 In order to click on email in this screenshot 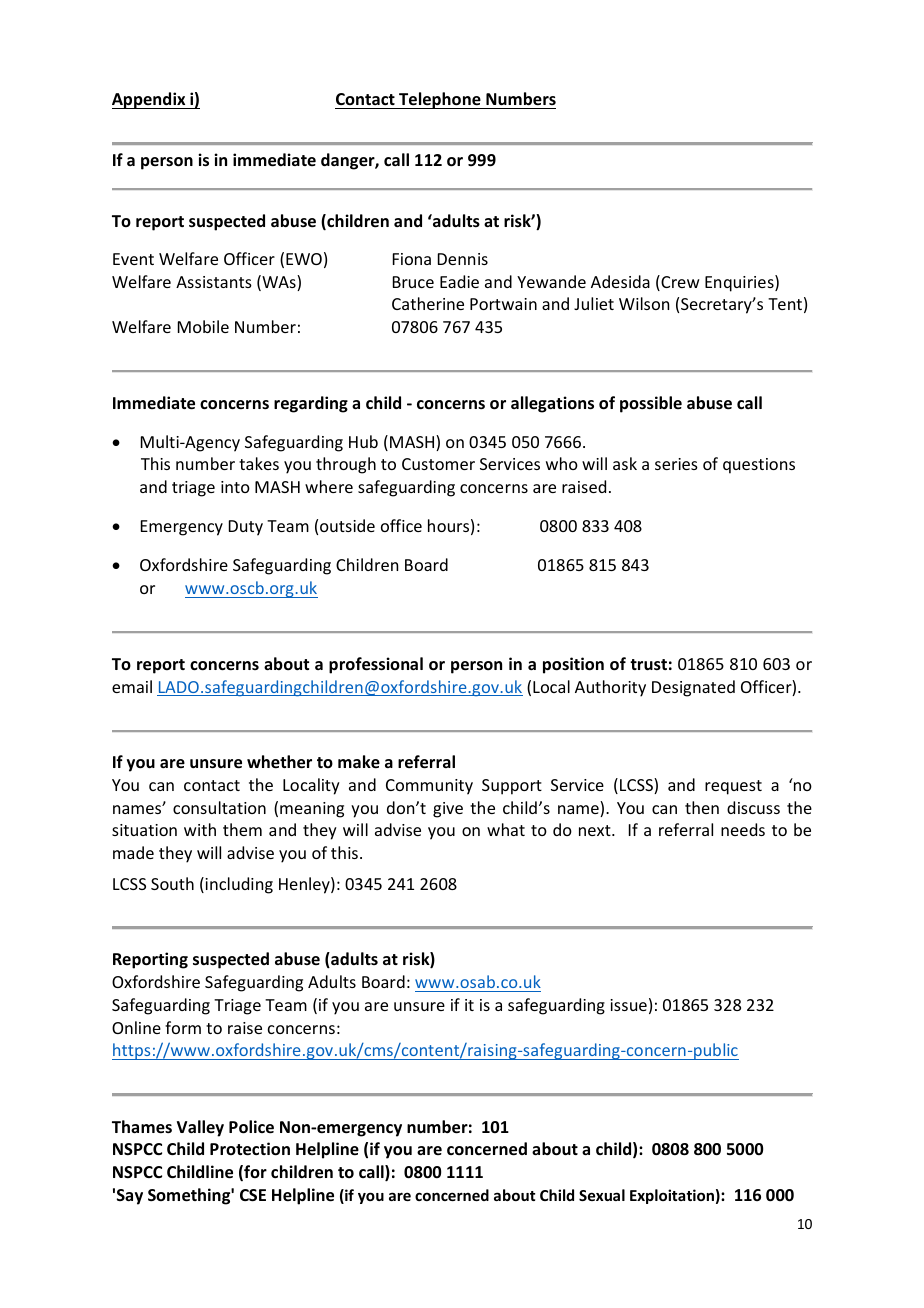, I will do `click(132, 686)`.
